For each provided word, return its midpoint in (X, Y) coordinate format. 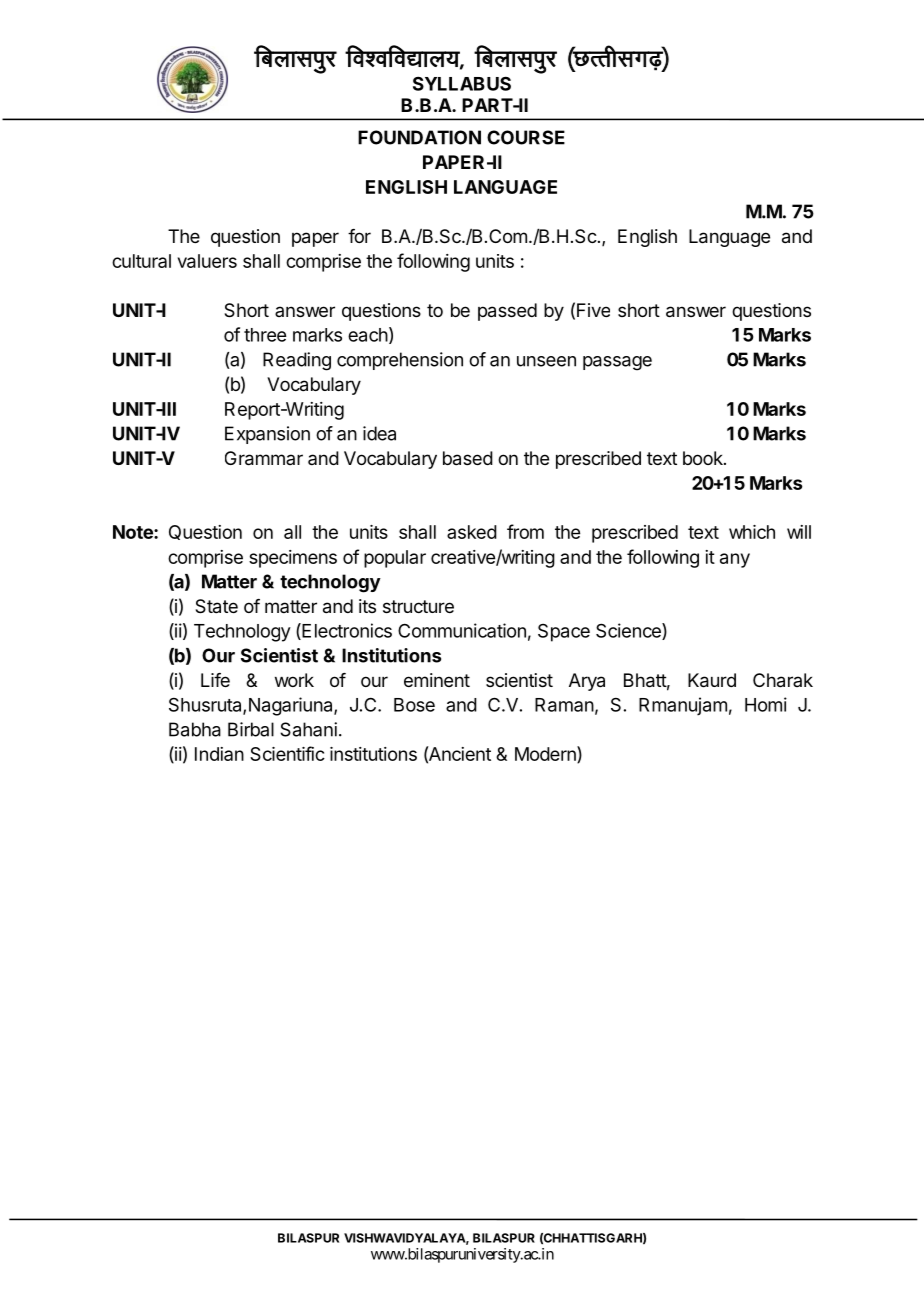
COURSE (526, 137)
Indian (219, 754)
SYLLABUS (462, 83)
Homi (766, 704)
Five (593, 310)
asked (472, 532)
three (265, 335)
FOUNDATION (419, 137)
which (752, 532)
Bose (414, 705)
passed (507, 312)
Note (134, 532)
